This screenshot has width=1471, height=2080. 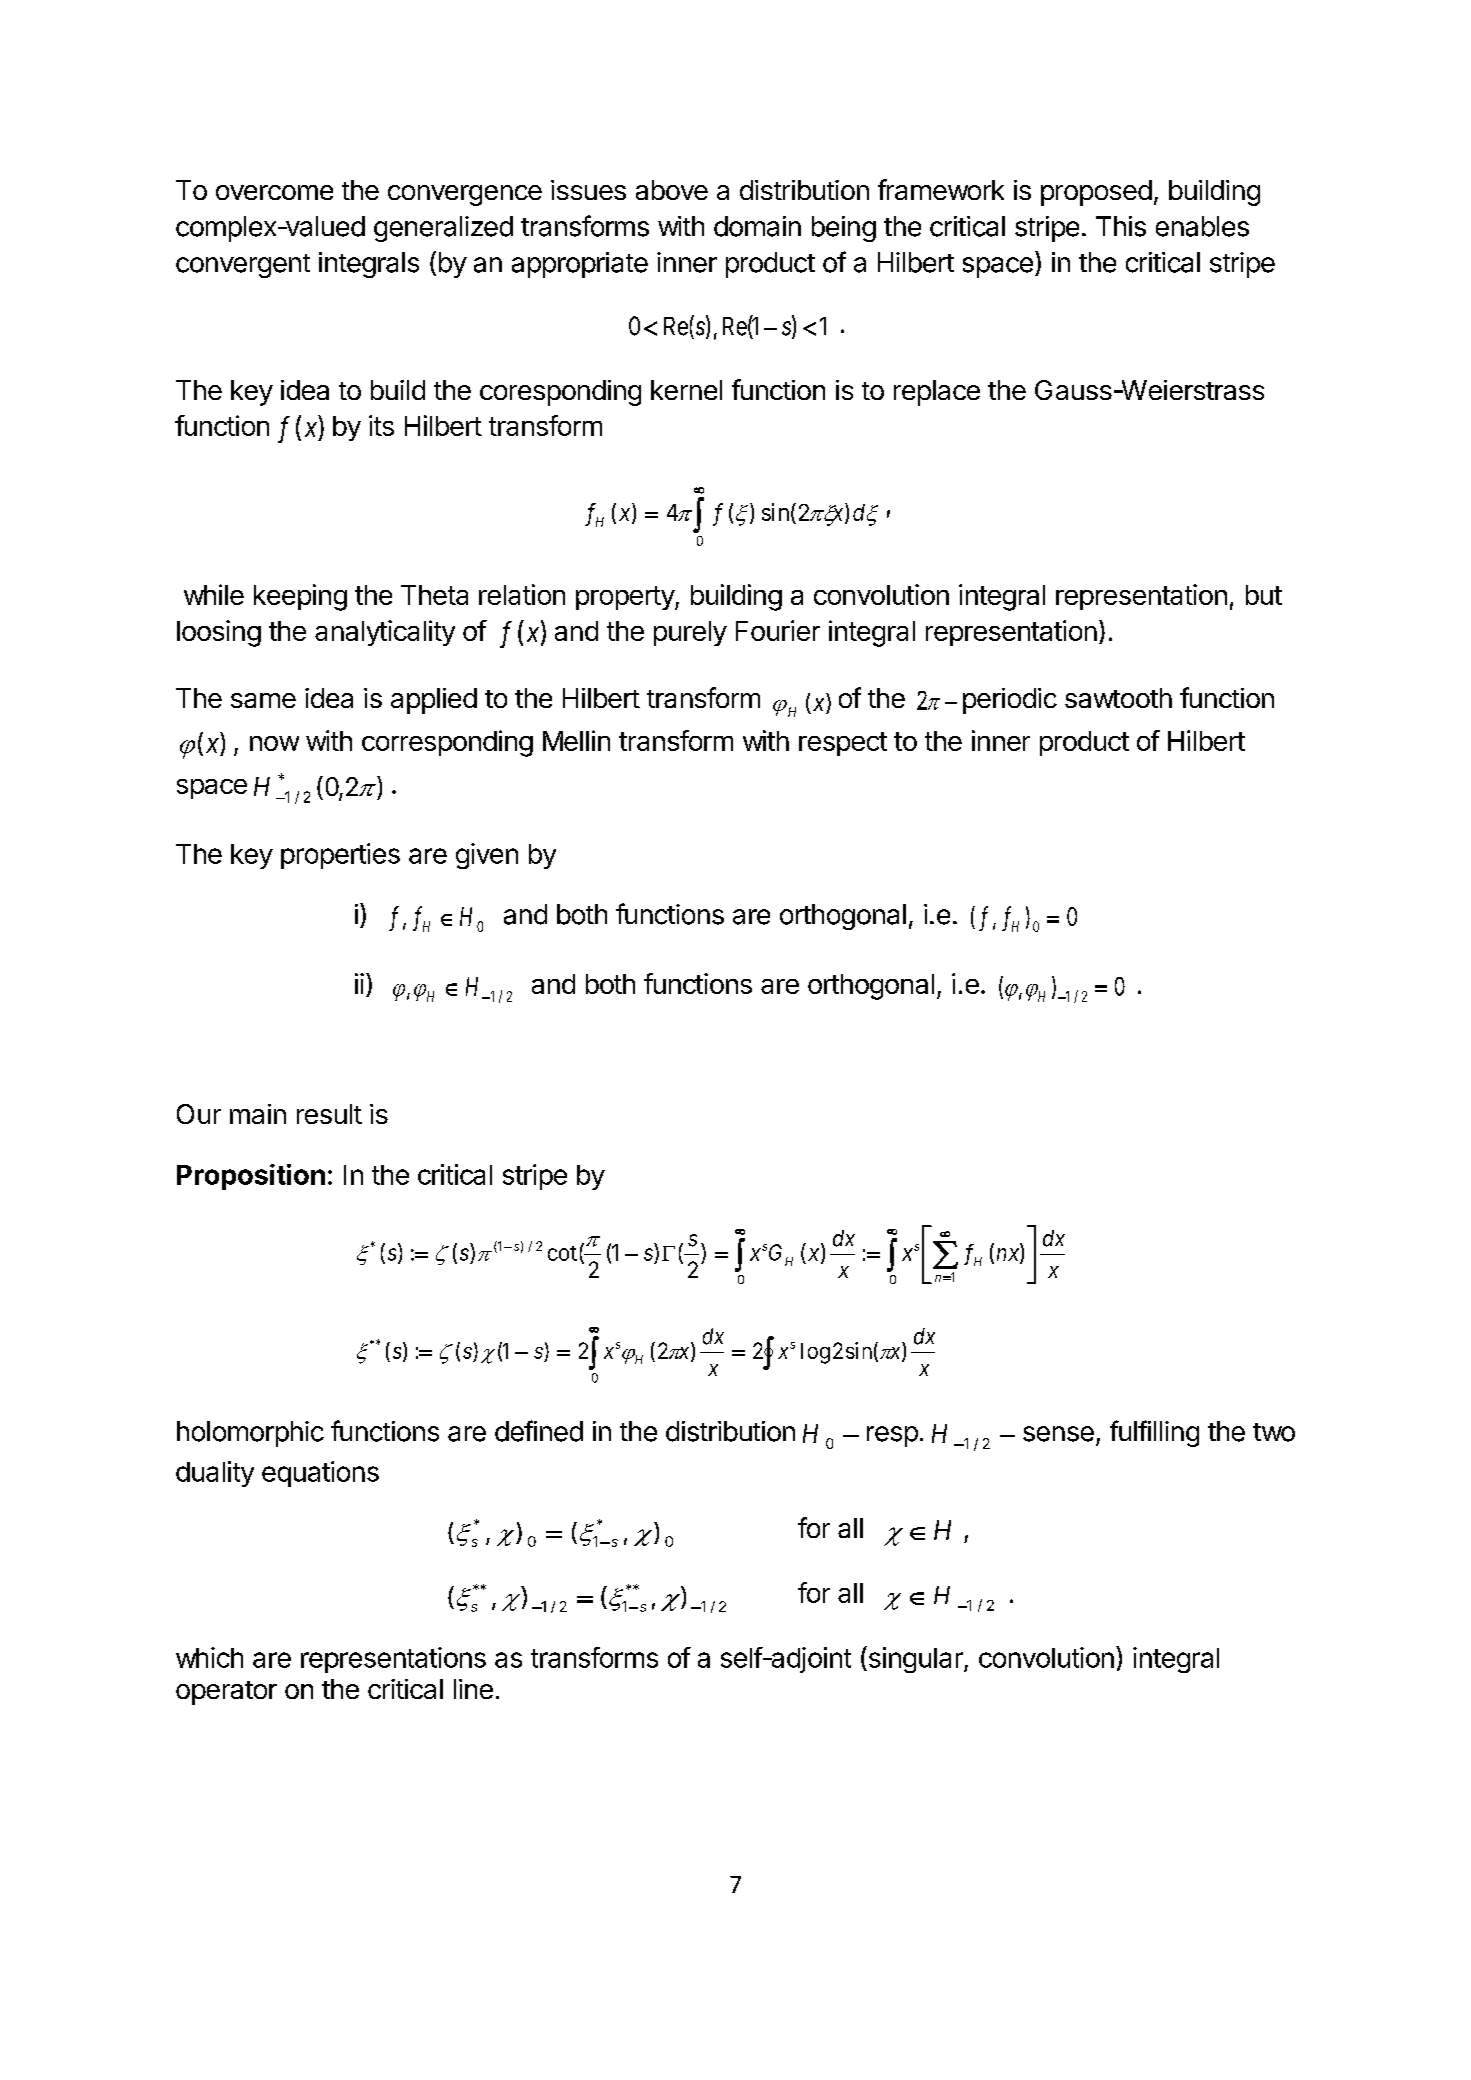 What do you see at coordinates (226, 1693) in the screenshot?
I see `operator` at bounding box center [226, 1693].
